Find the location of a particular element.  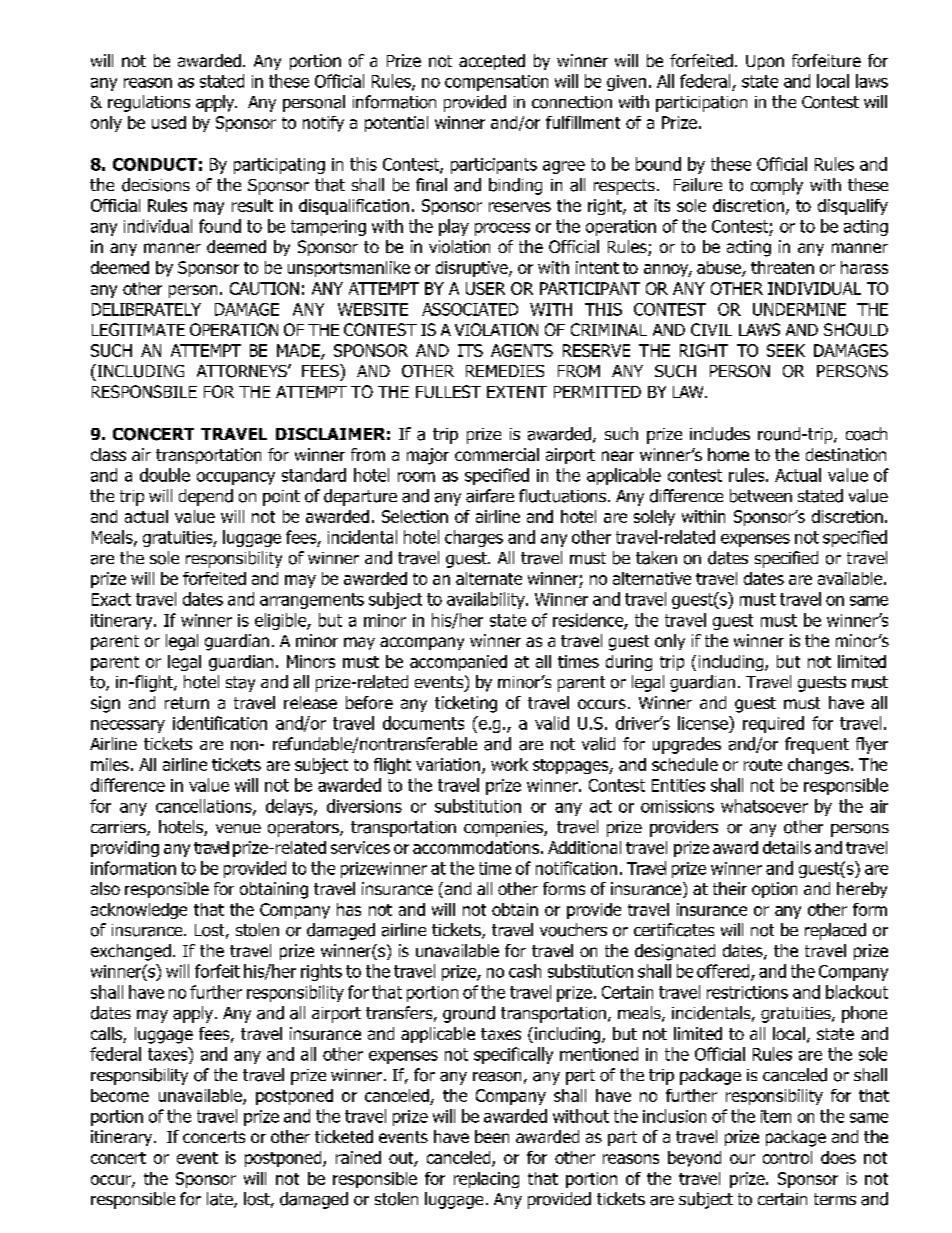

required is located at coordinates (773, 724).
